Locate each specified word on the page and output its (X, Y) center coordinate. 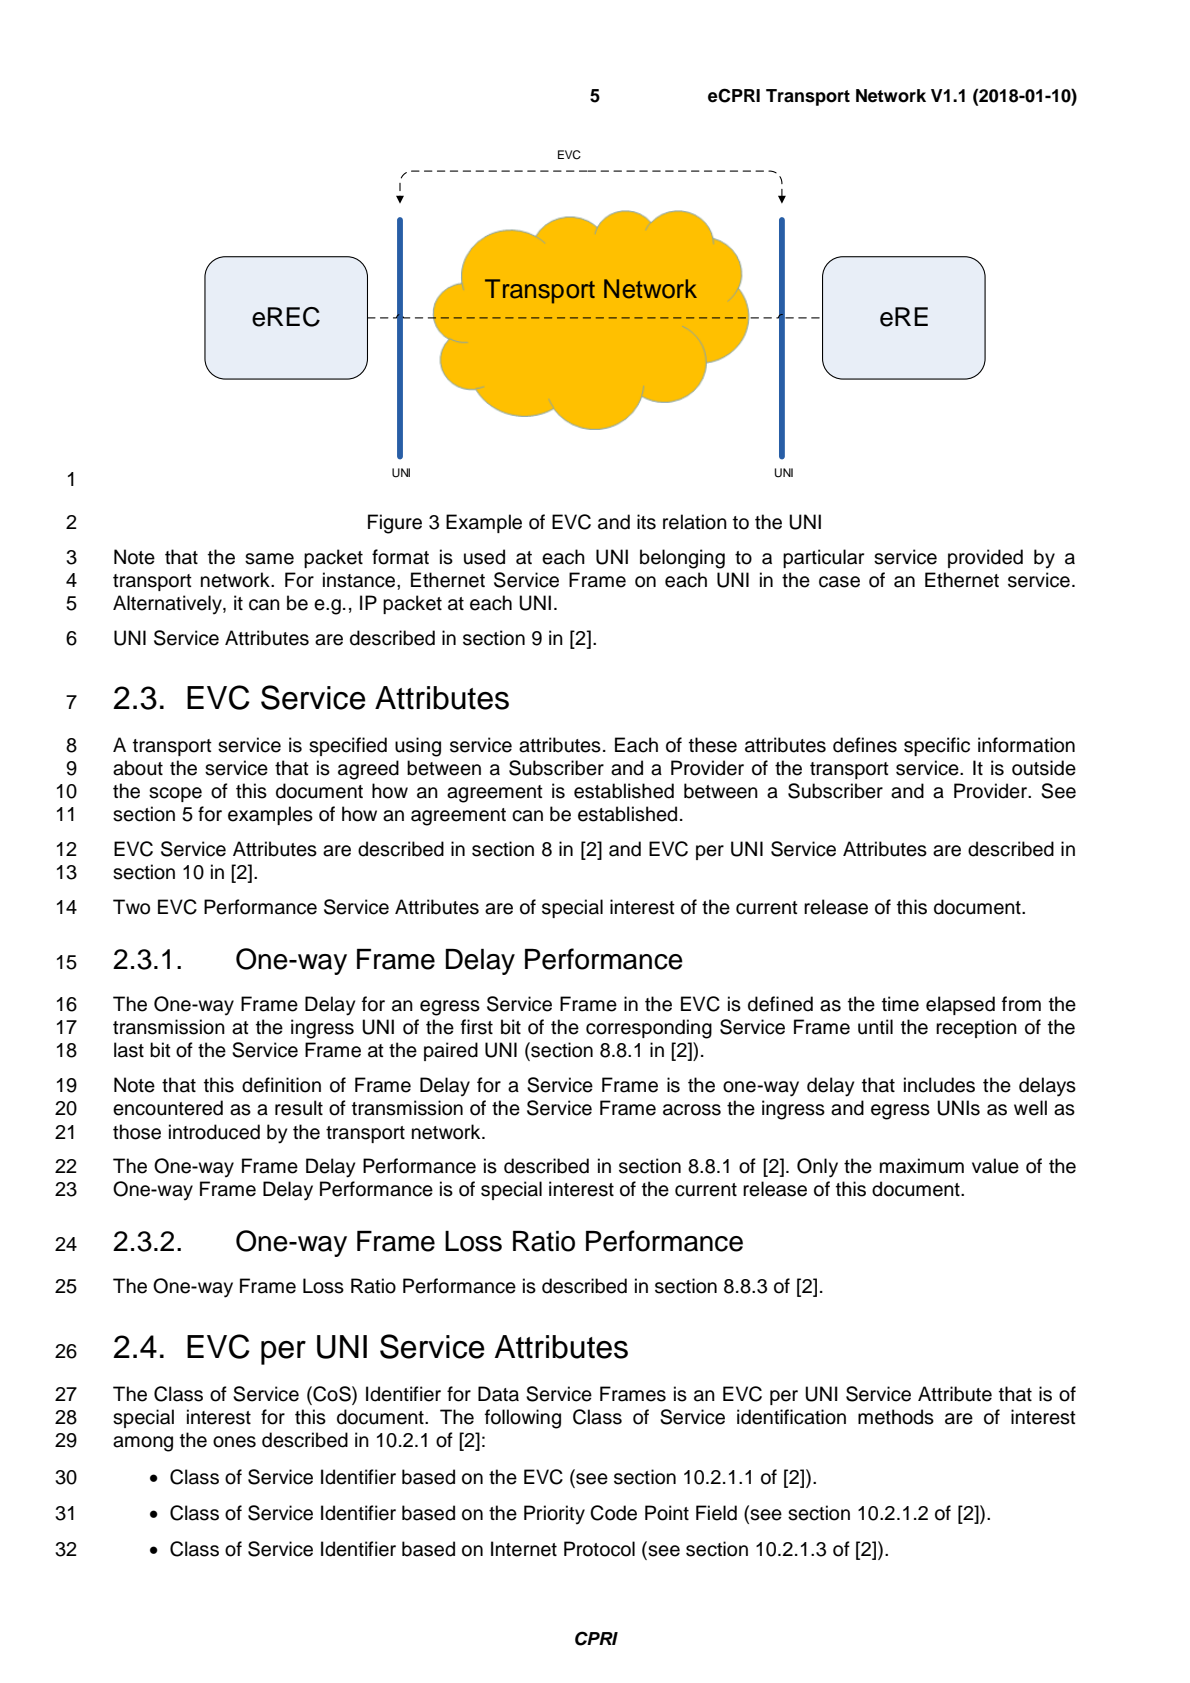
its (646, 522)
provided (985, 558)
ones (234, 1442)
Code (613, 1513)
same (269, 559)
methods (896, 1417)
